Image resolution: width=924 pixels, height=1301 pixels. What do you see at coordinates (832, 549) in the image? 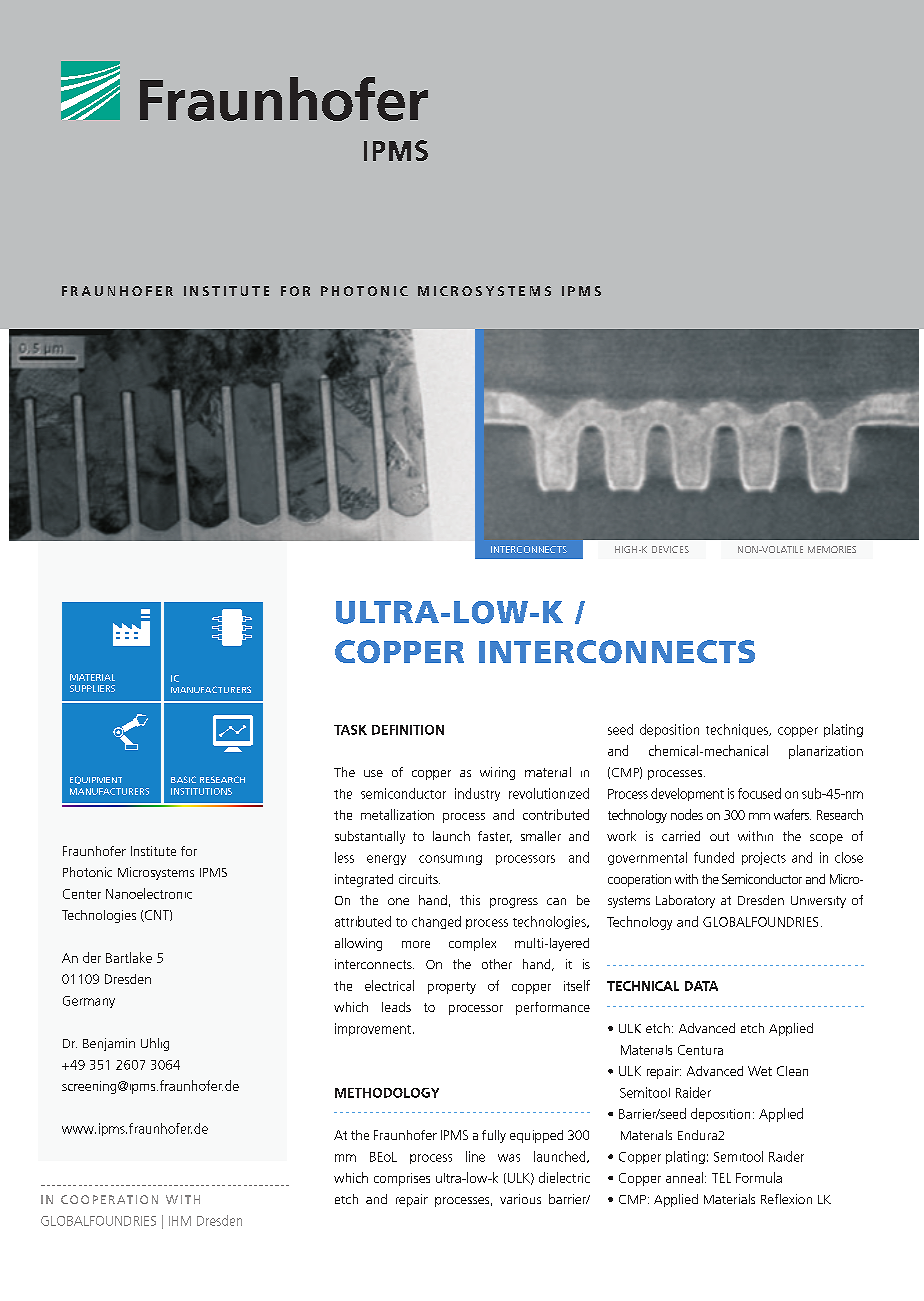
I see `MEMORIES` at bounding box center [832, 549].
